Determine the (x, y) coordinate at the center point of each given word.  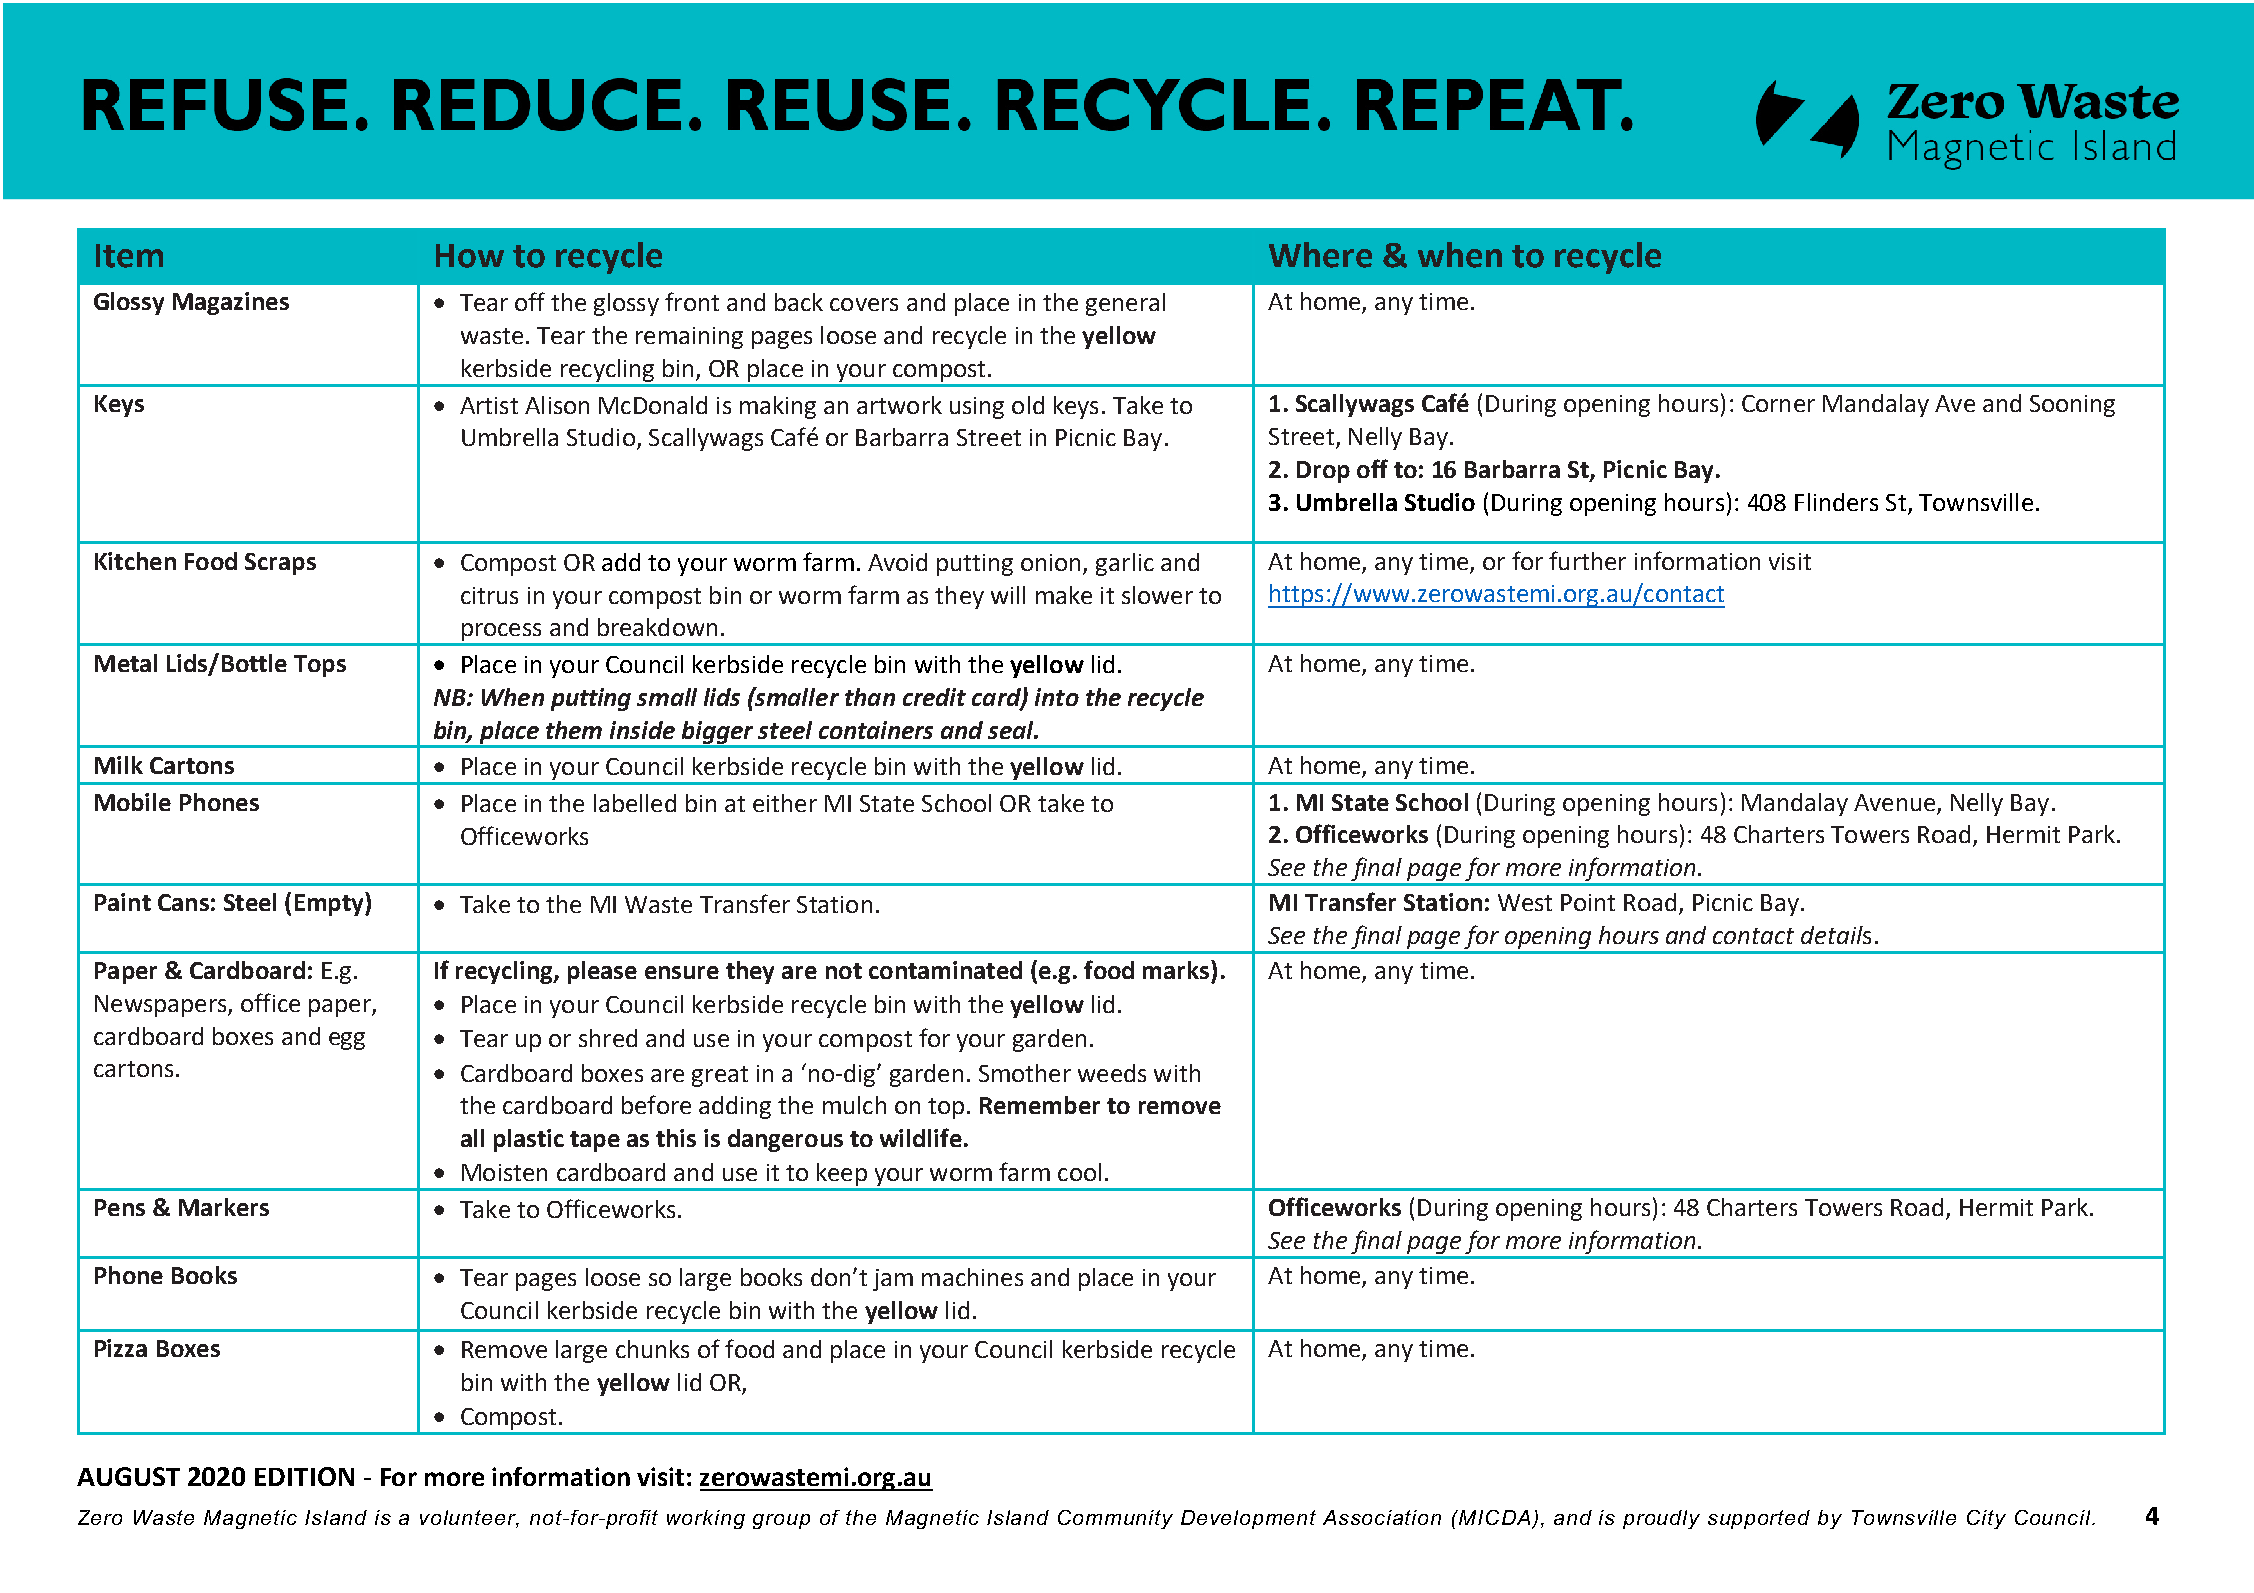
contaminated (945, 970)
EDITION (304, 1476)
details (1836, 935)
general (1125, 304)
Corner (1778, 403)
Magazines (231, 303)
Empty (330, 904)
